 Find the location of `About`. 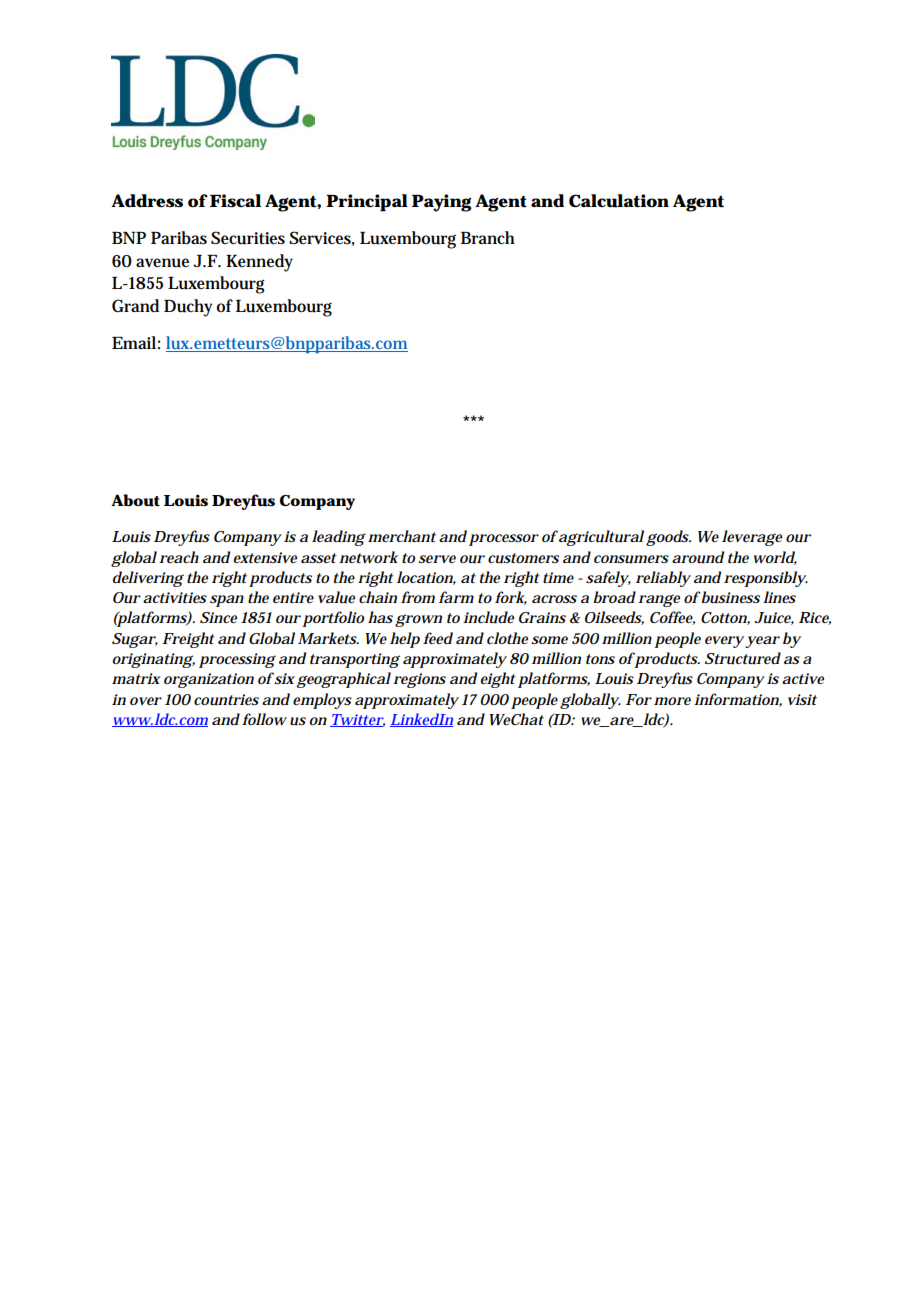

About is located at coordinates (135, 500).
